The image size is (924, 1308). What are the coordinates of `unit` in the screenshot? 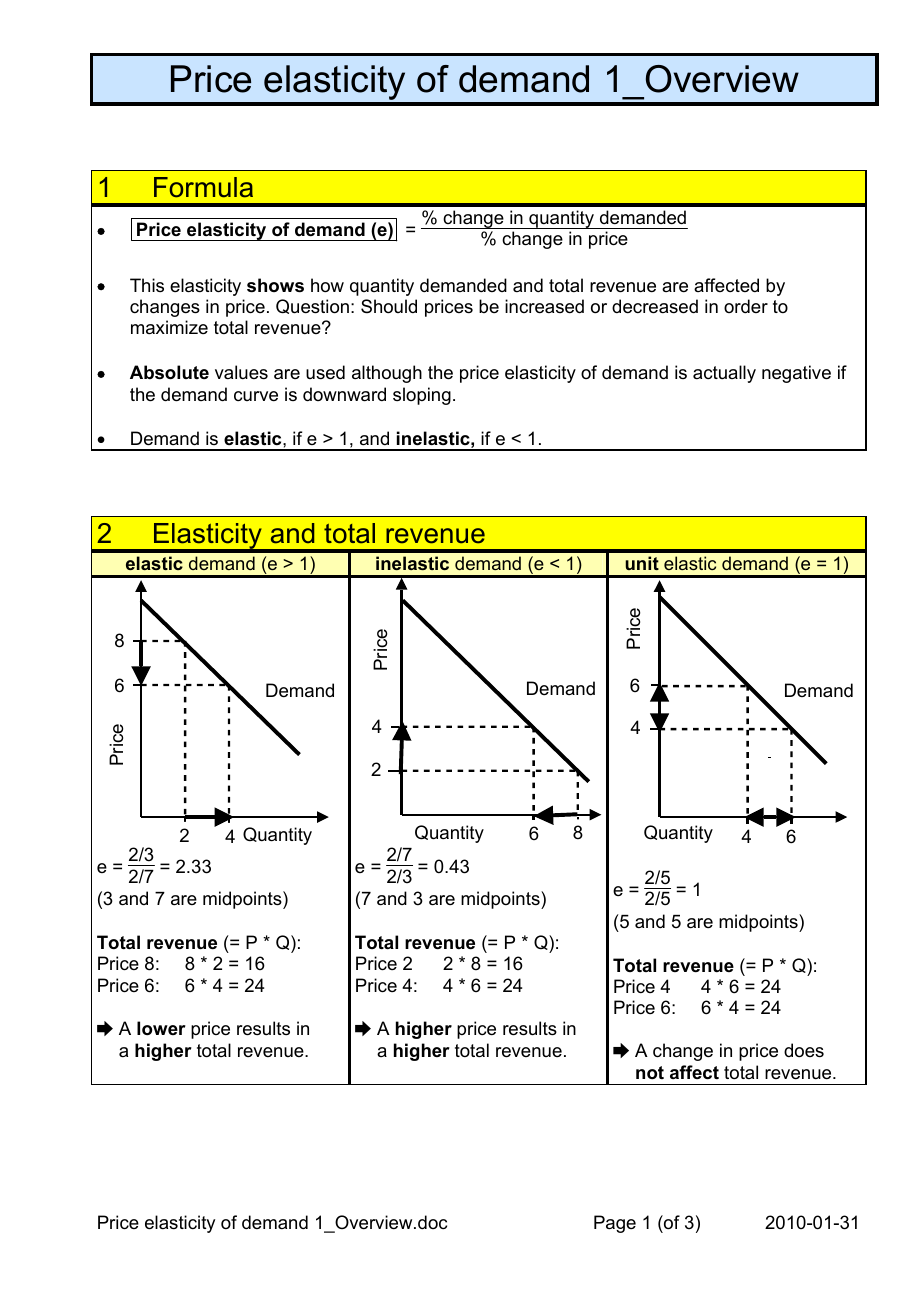 It's located at (642, 563).
